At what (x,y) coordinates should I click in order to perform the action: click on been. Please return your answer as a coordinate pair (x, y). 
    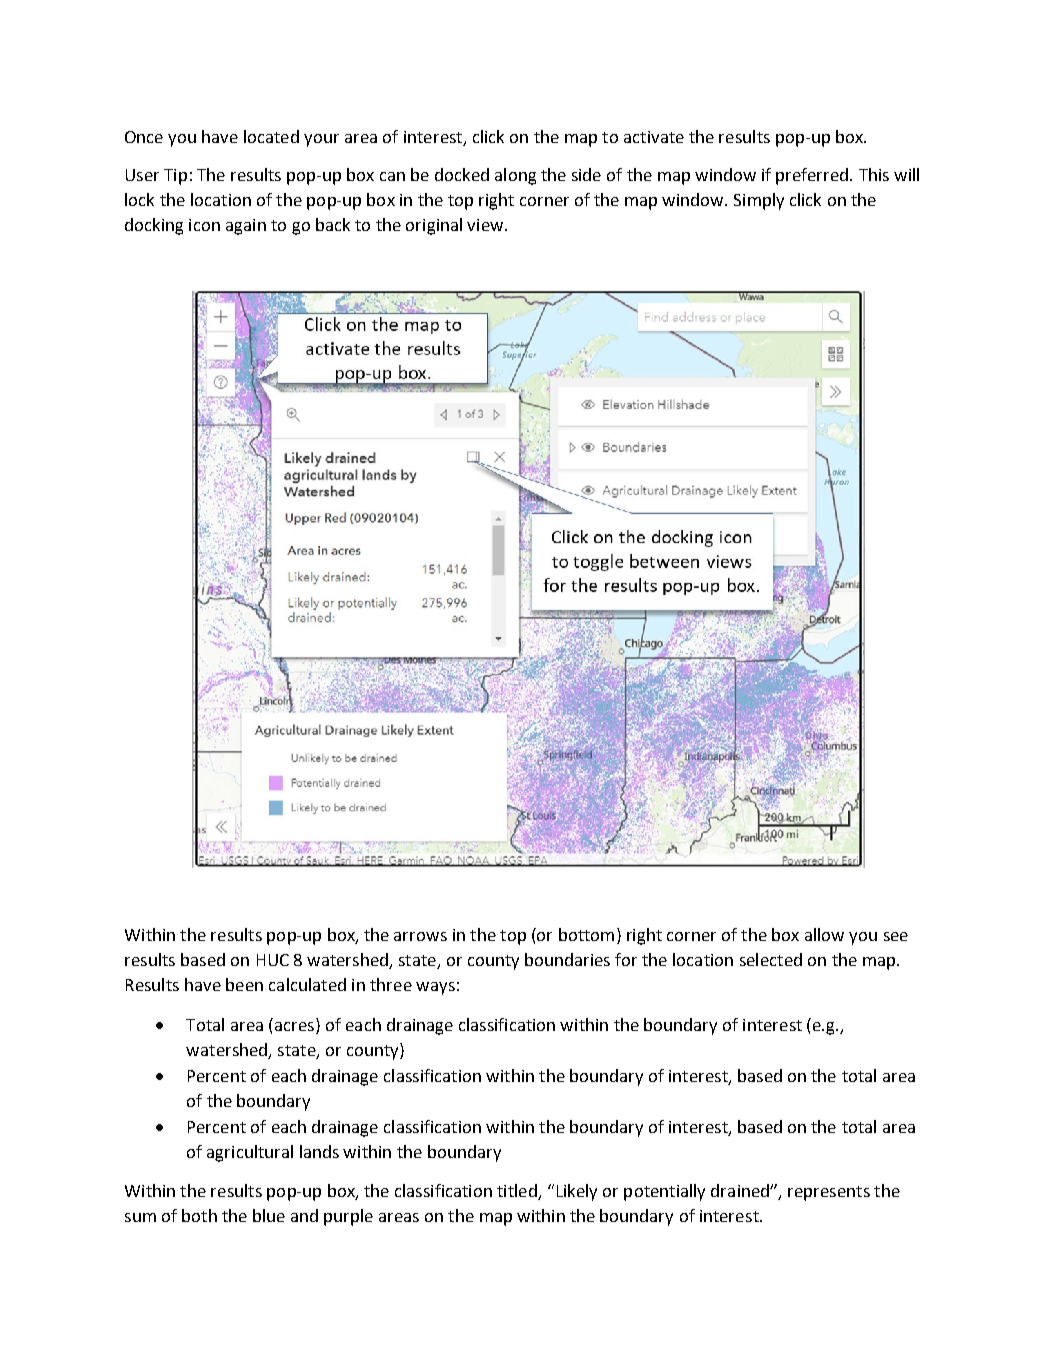
    Looking at the image, I should click on (244, 984).
